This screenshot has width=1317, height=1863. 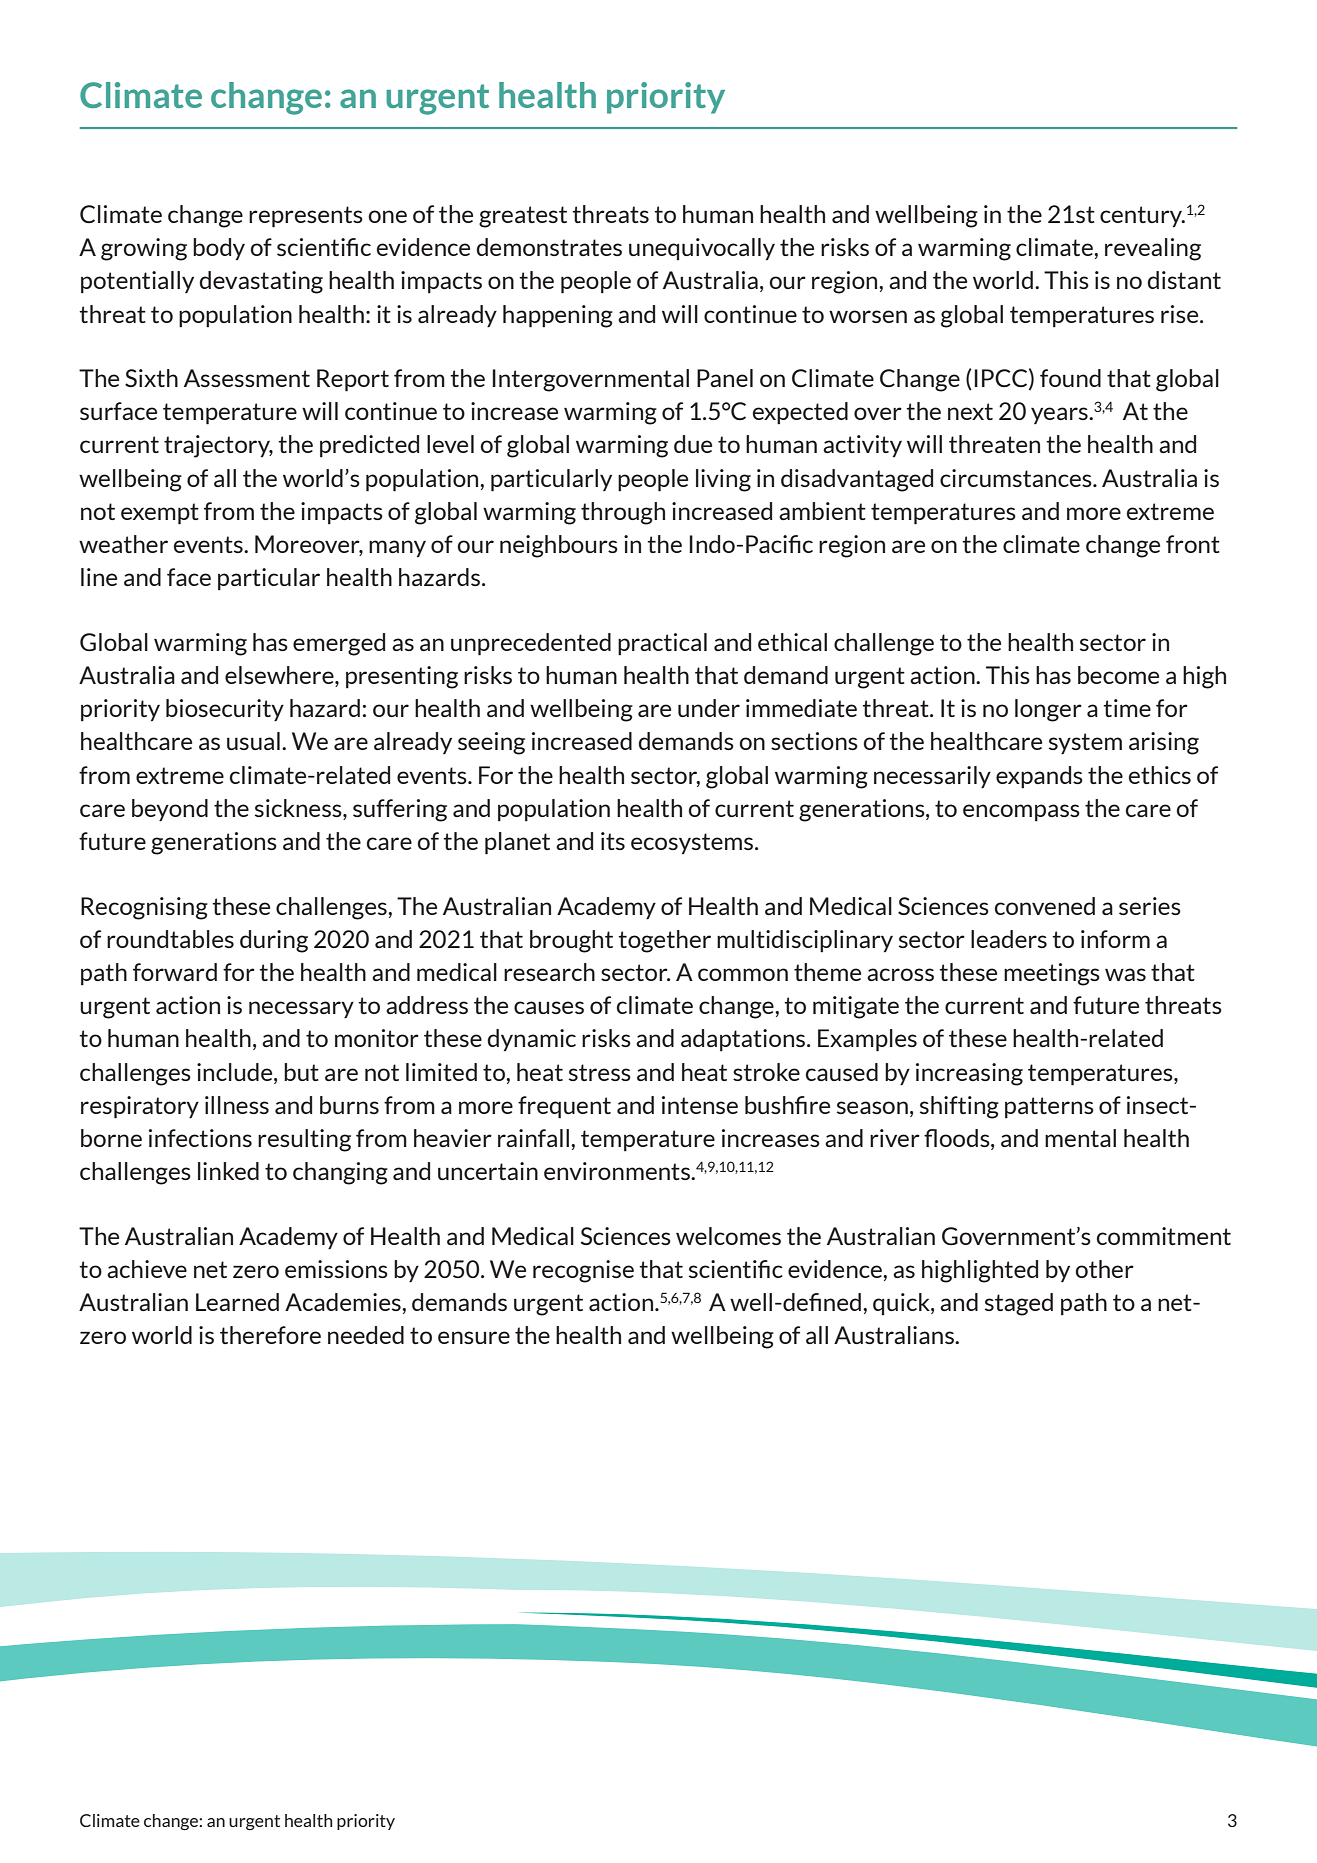 I want to click on illness, so click(x=237, y=1105).
